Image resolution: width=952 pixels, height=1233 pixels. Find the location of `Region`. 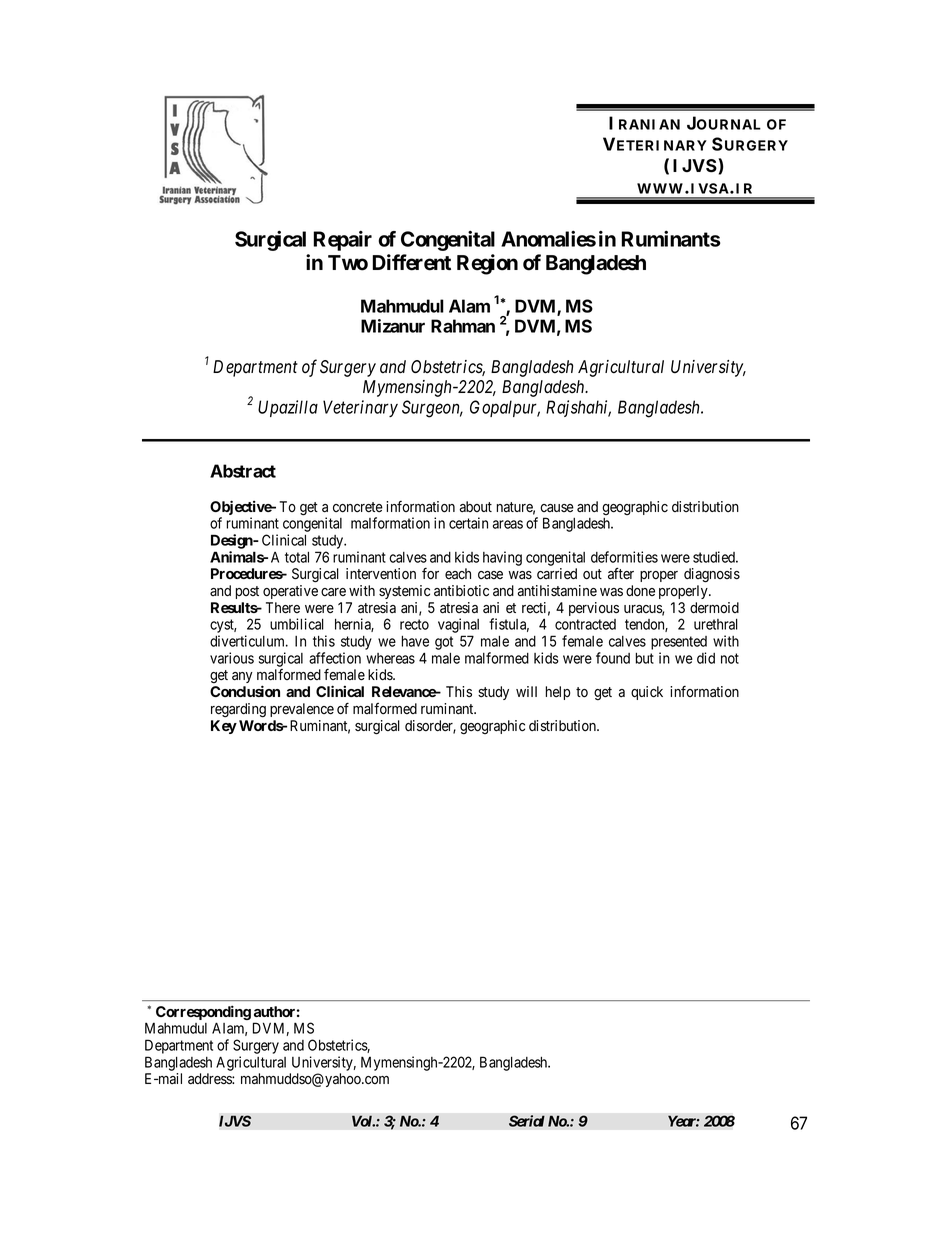

Region is located at coordinates (487, 264).
